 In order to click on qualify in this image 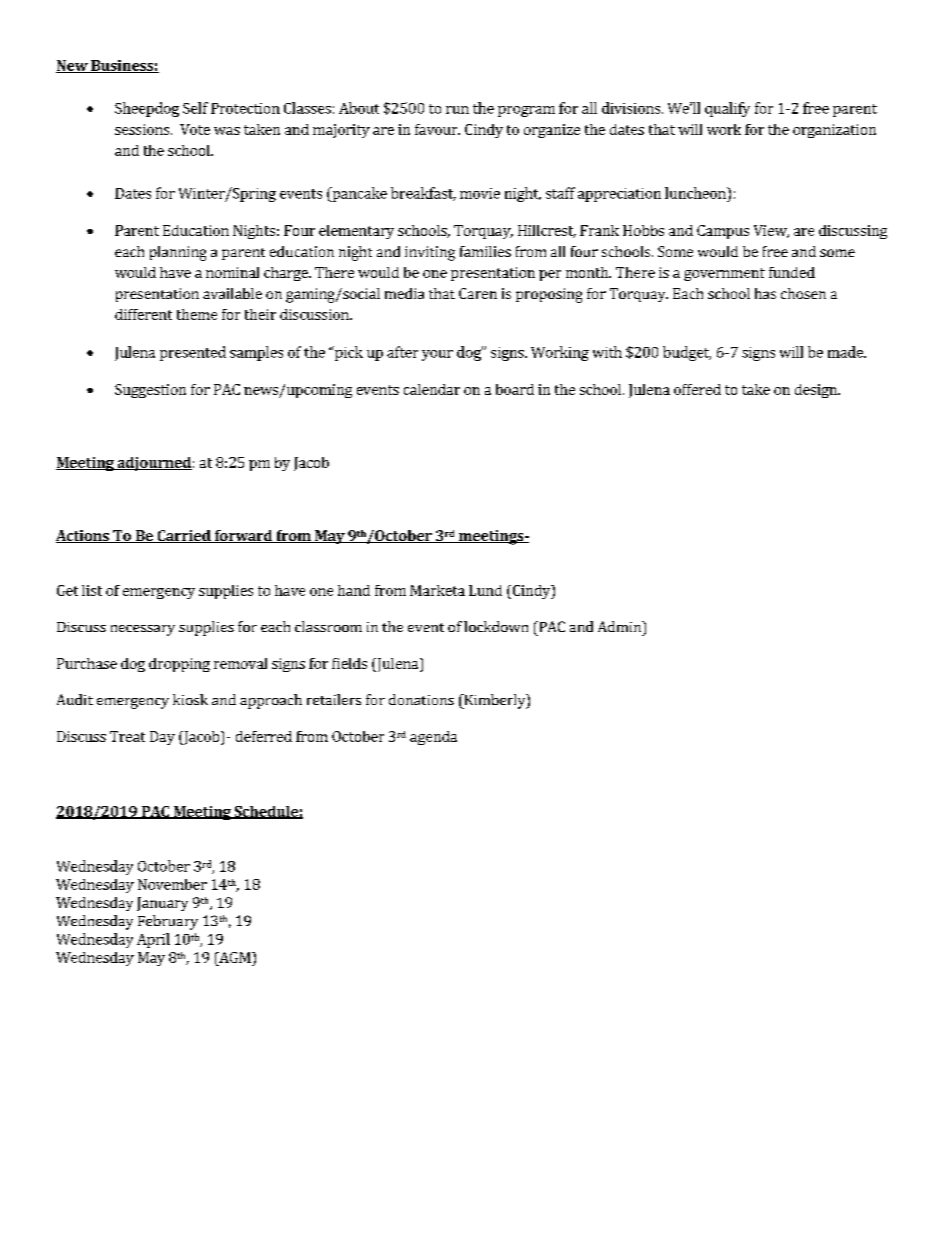, I will do `click(727, 109)`.
